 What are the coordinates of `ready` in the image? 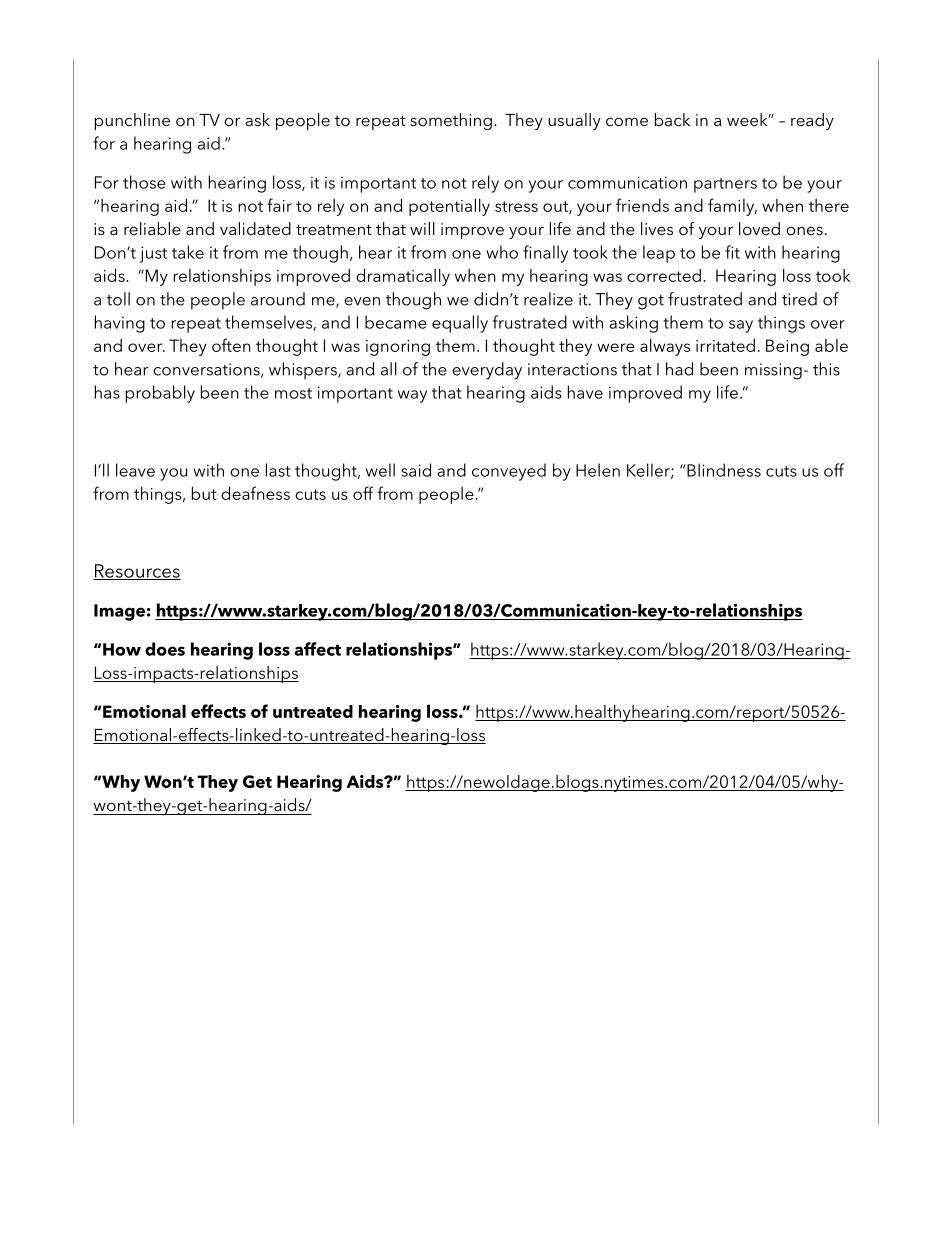 It's located at (812, 121).
